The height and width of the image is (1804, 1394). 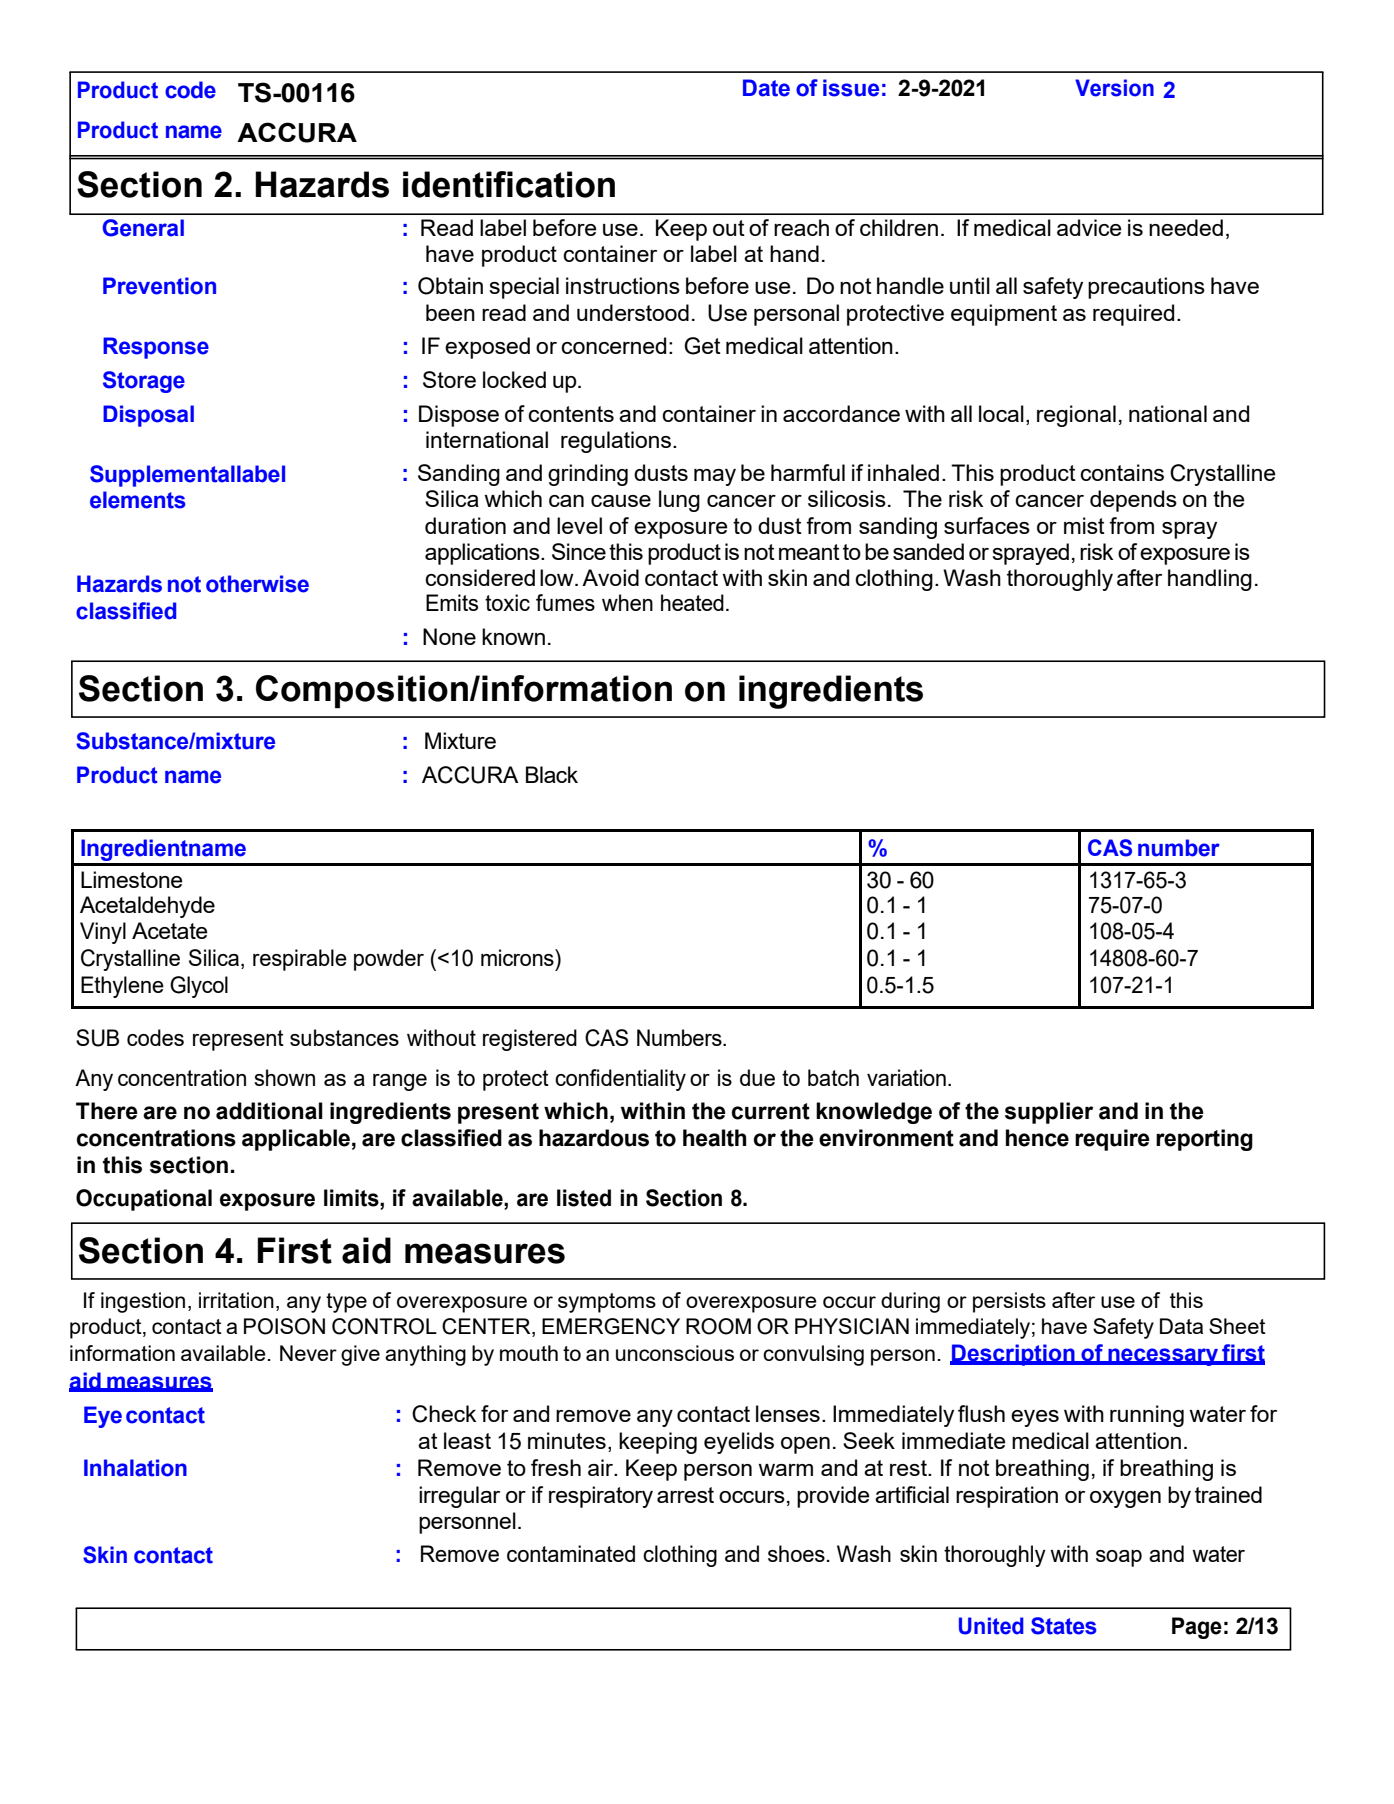 What do you see at coordinates (1037, 1138) in the image?
I see `hence` at bounding box center [1037, 1138].
